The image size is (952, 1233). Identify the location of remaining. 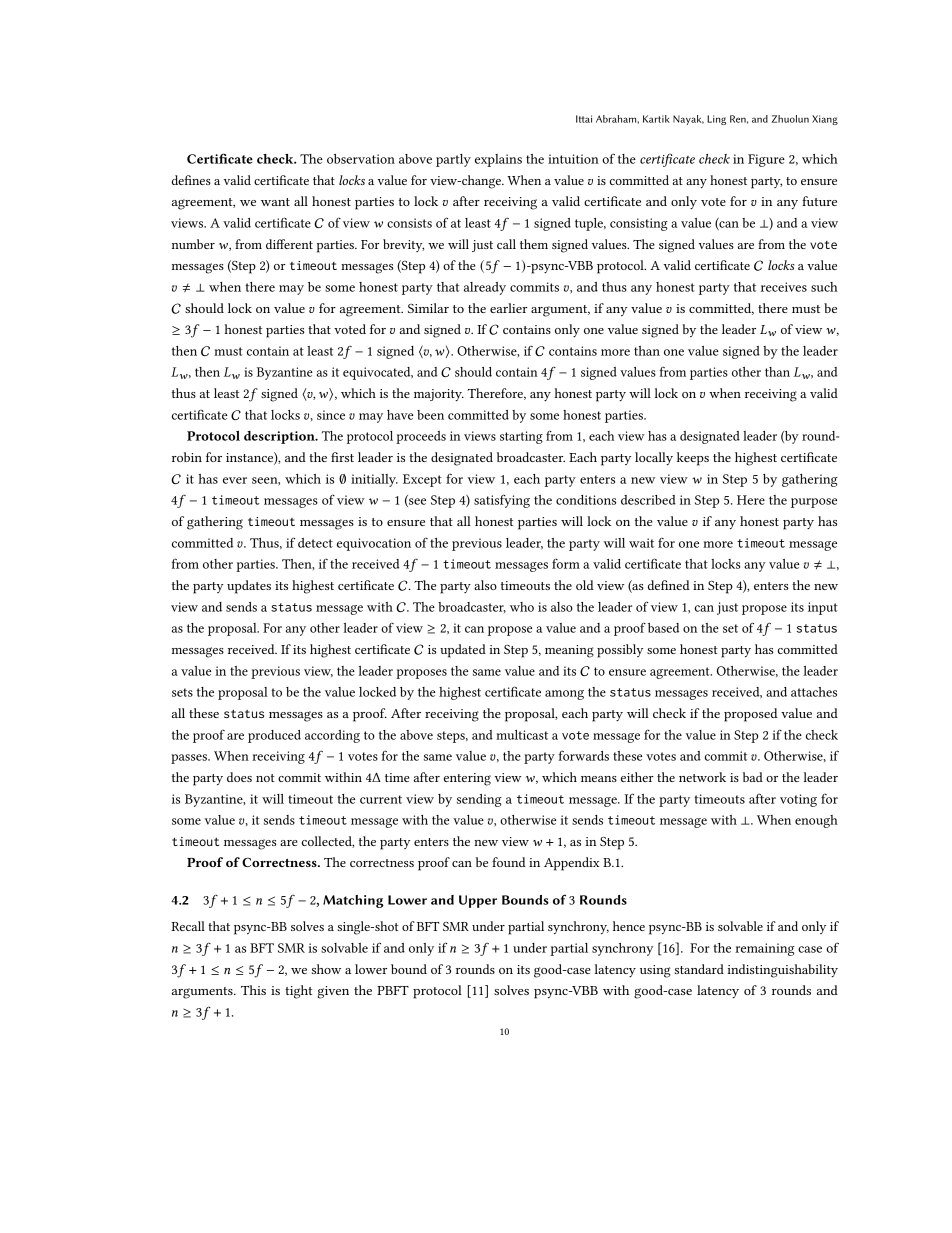
(765, 949).
